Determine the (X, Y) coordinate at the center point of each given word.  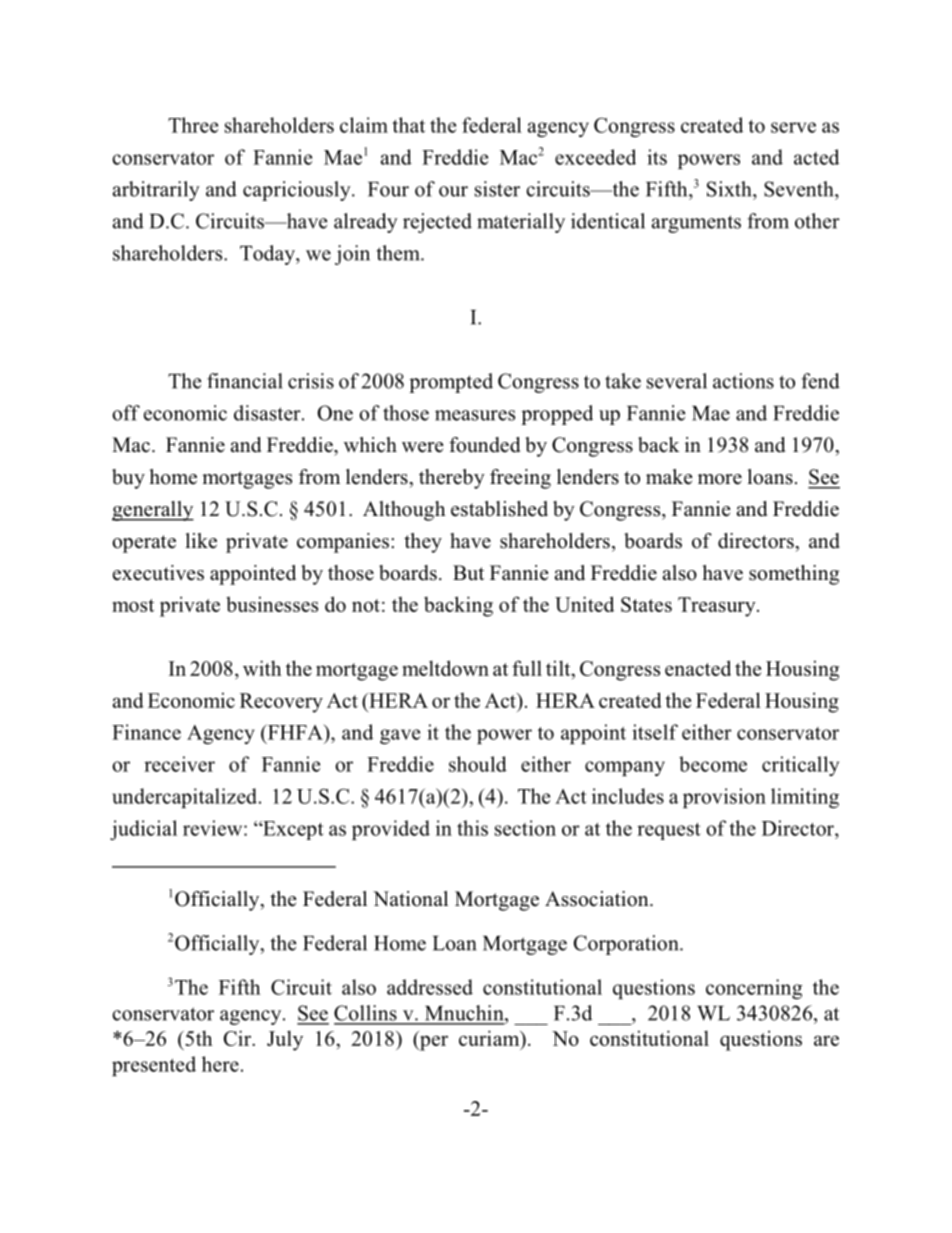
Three (193, 125)
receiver (179, 764)
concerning (754, 989)
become (713, 764)
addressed (430, 987)
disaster (268, 413)
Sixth (730, 189)
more (720, 479)
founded (484, 445)
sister (497, 189)
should (478, 764)
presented (154, 1066)
